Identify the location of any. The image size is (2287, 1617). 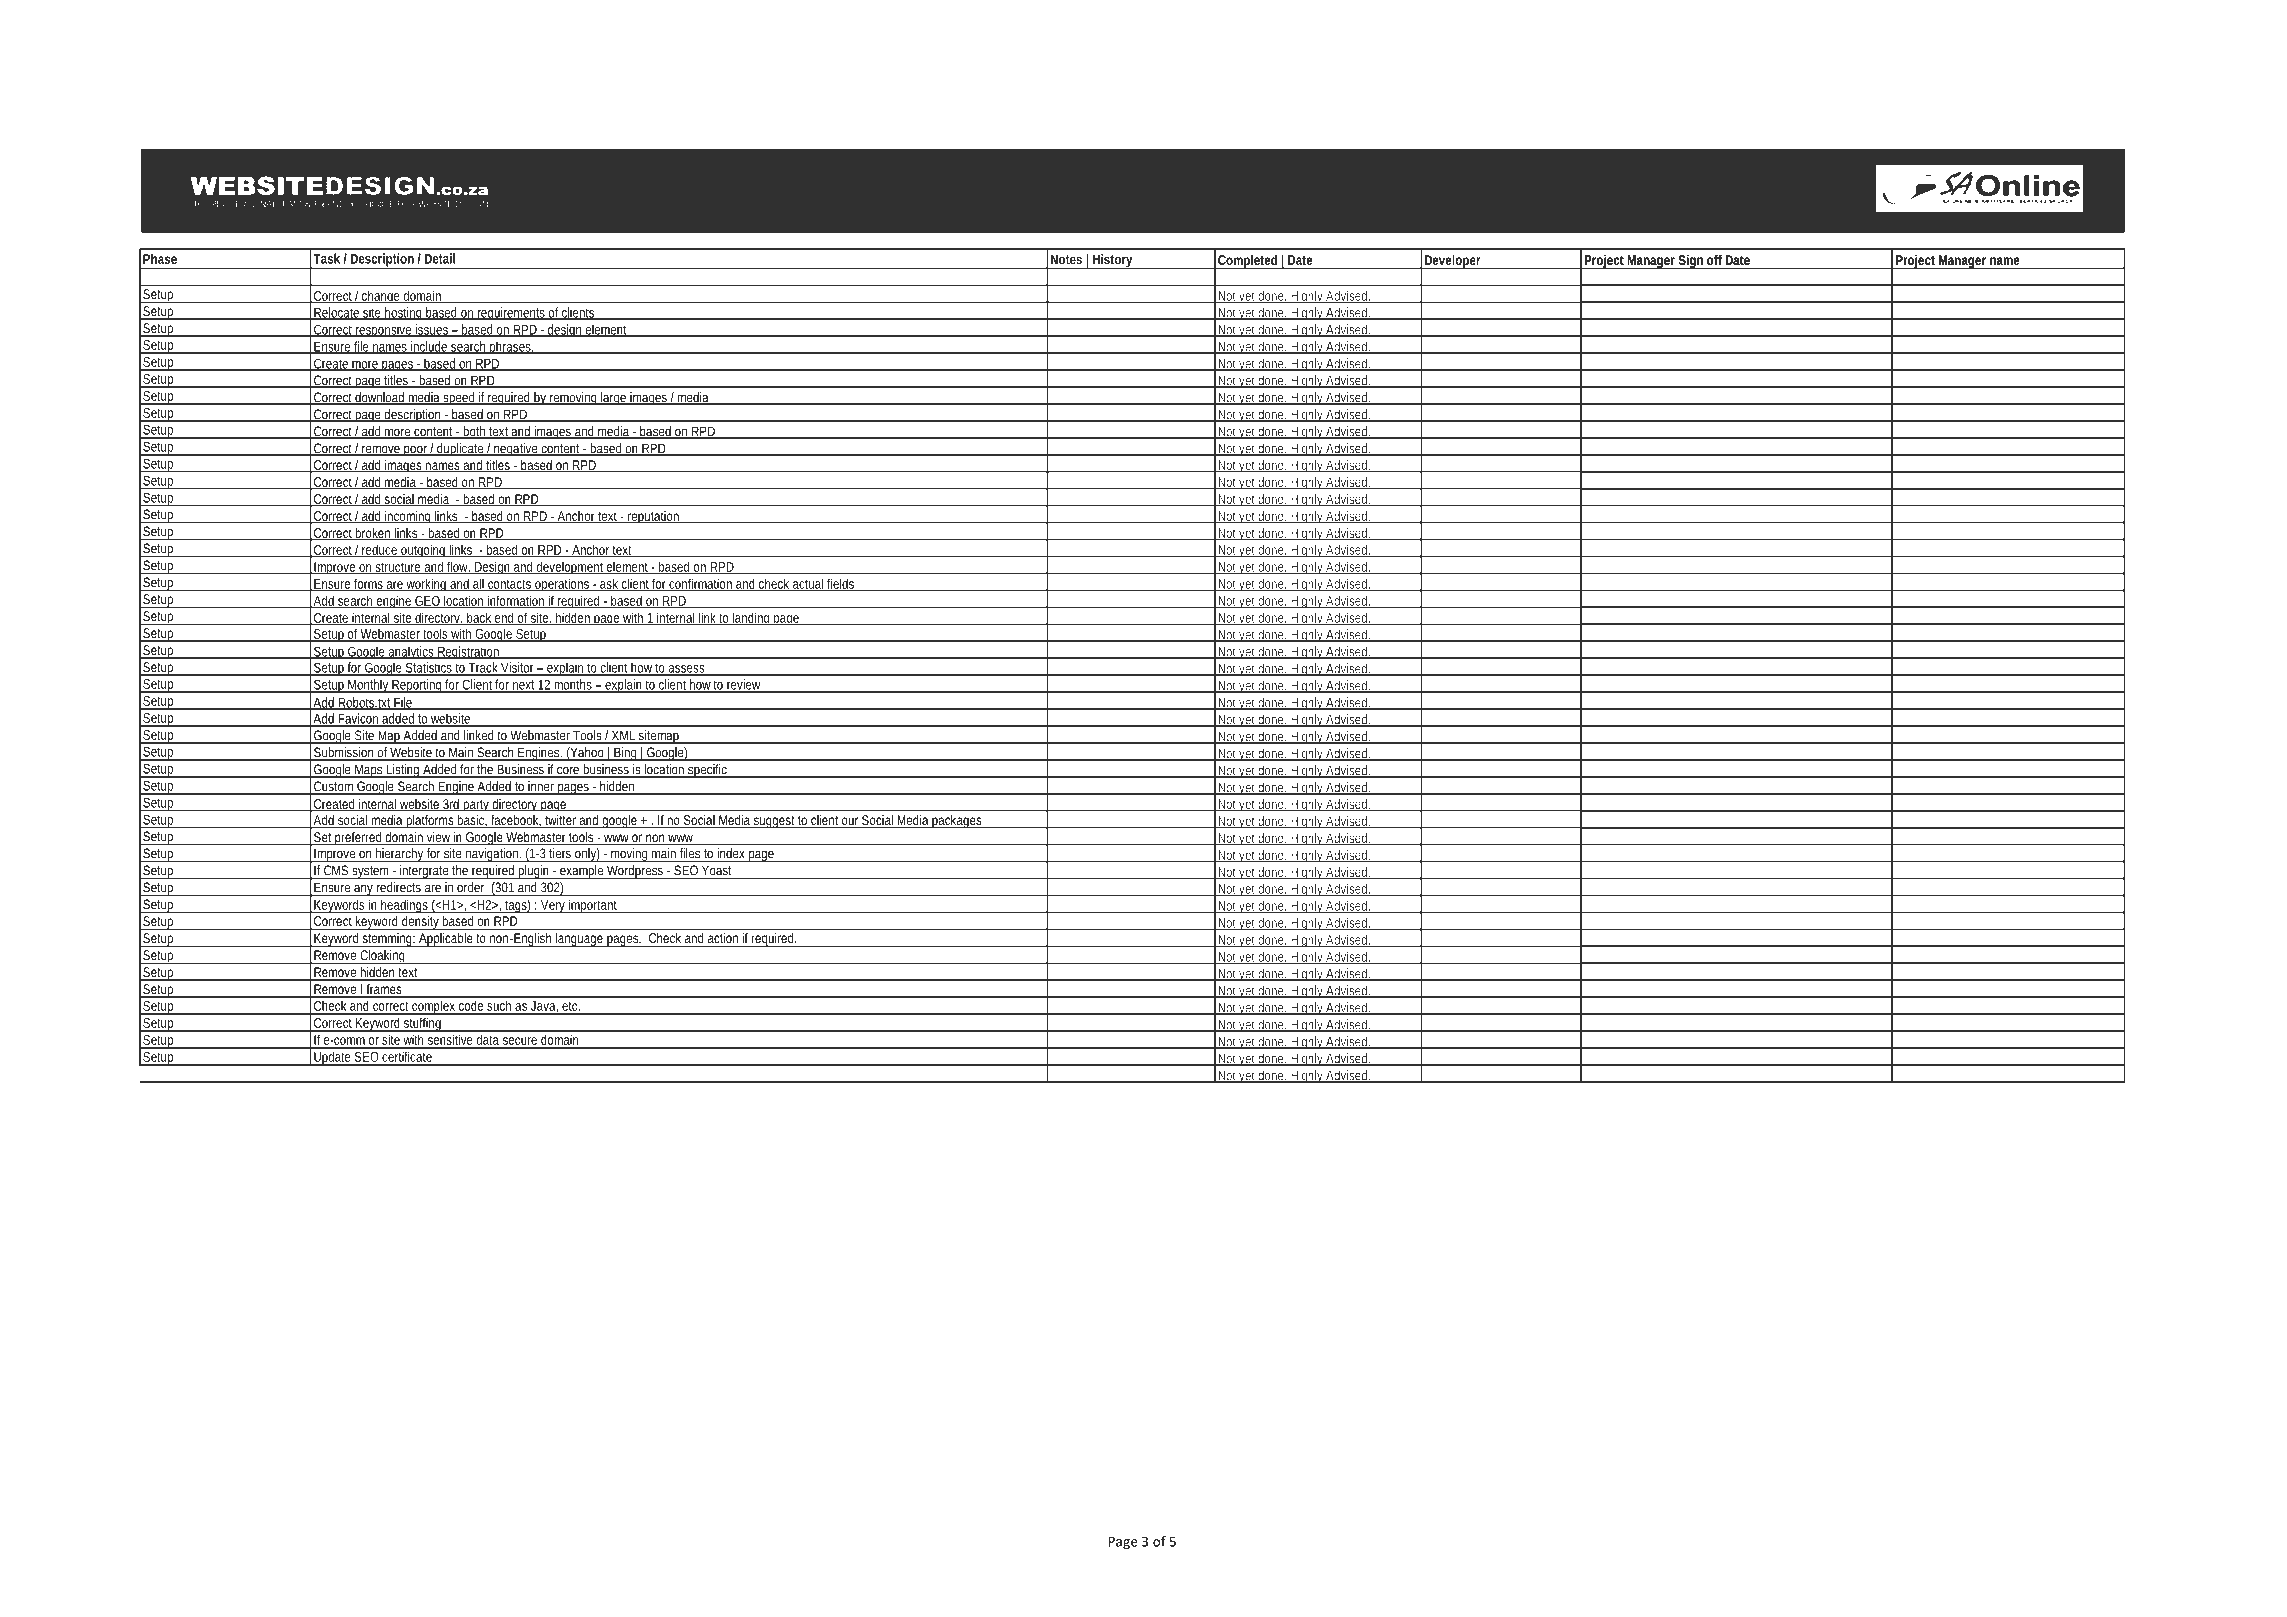
(364, 890).
